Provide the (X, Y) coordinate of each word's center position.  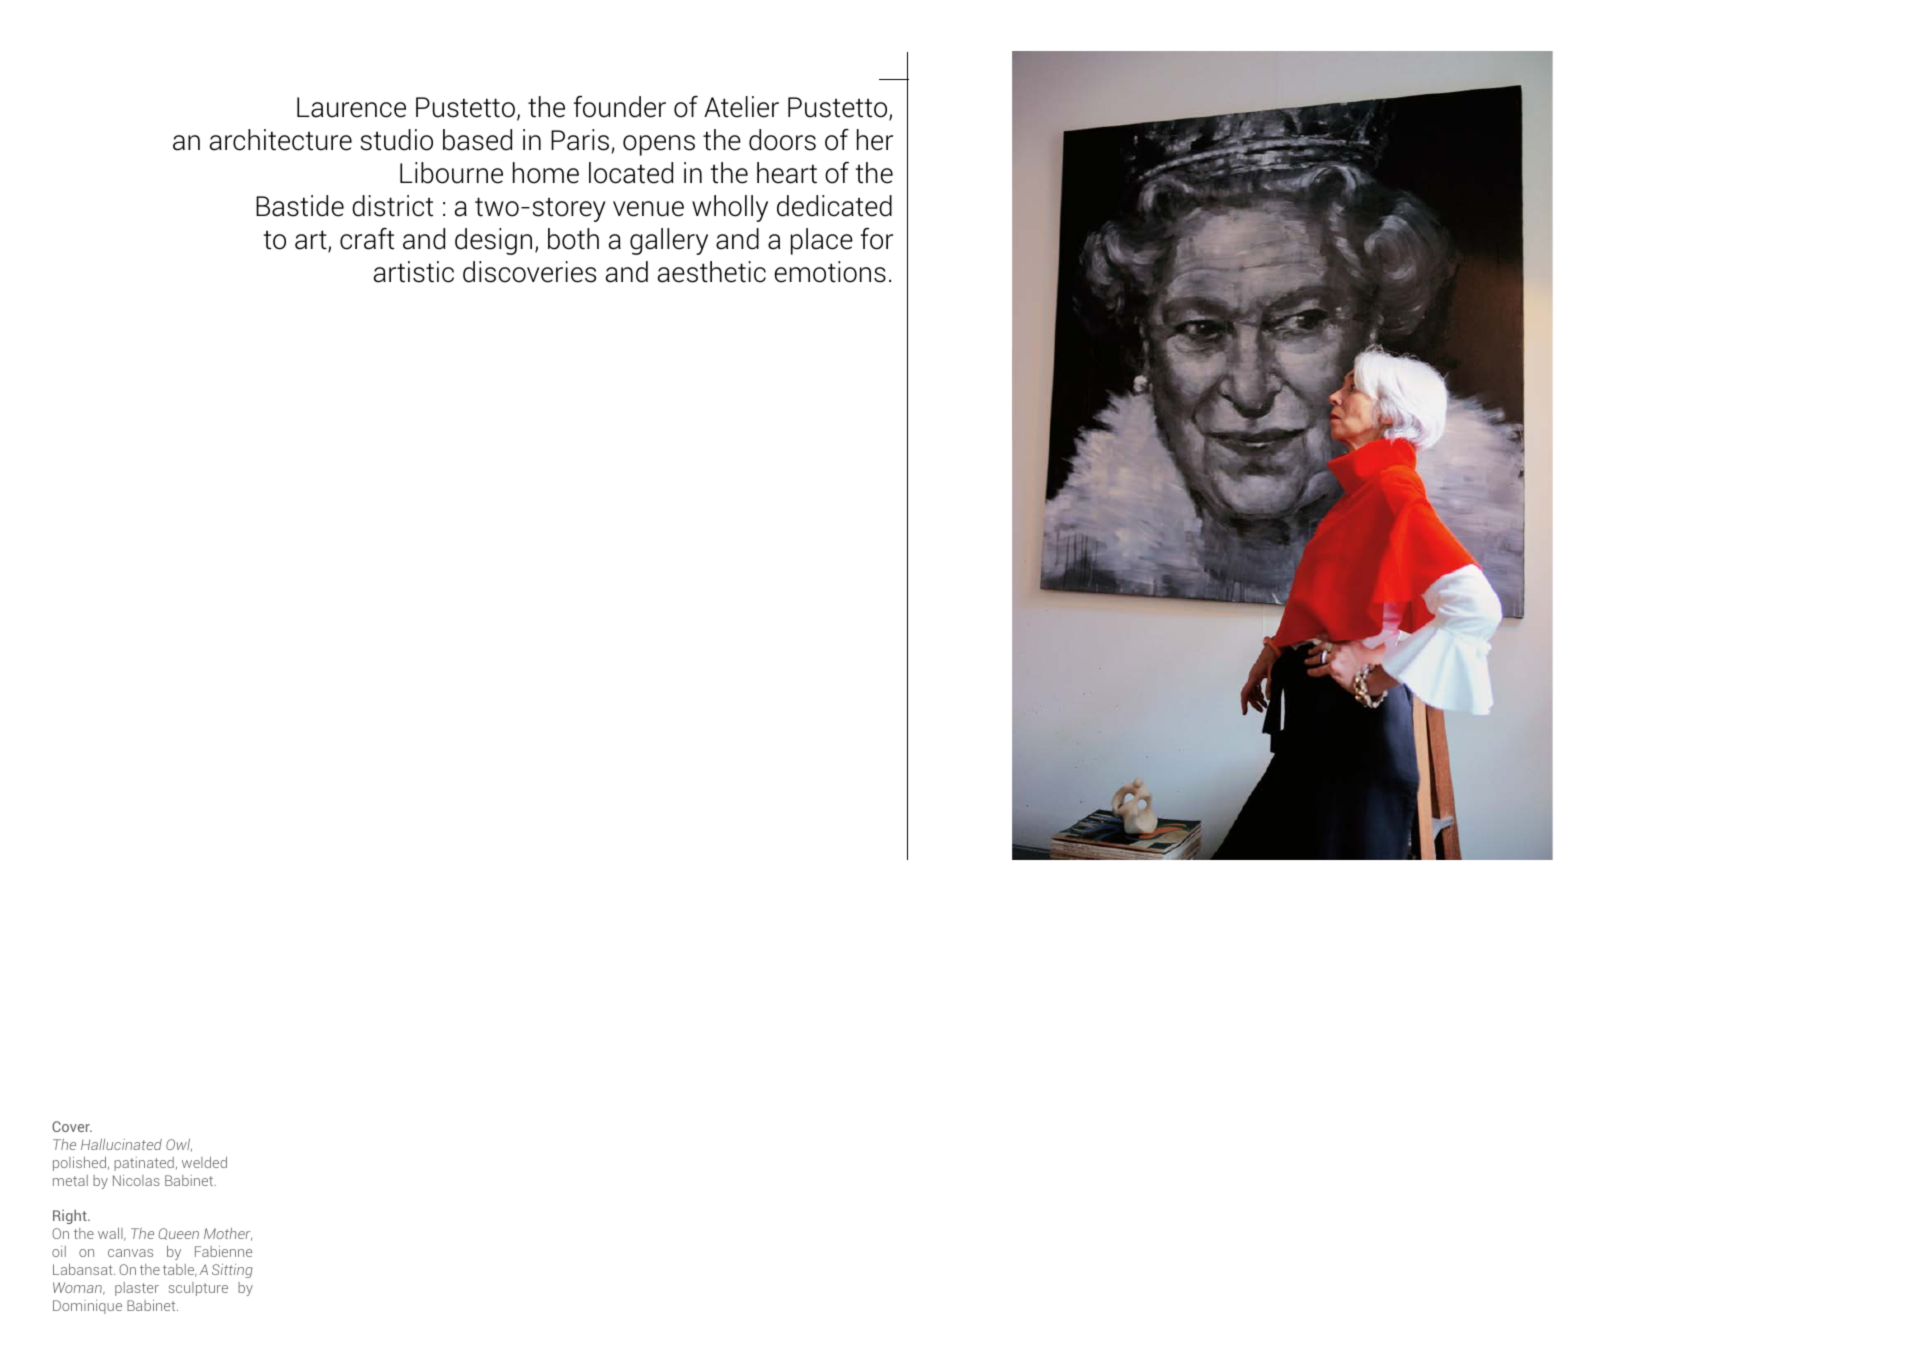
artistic (414, 272)
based (477, 140)
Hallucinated (121, 1144)
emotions (830, 272)
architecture (281, 140)
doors (782, 140)
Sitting (232, 1271)
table (180, 1270)
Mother (228, 1234)
